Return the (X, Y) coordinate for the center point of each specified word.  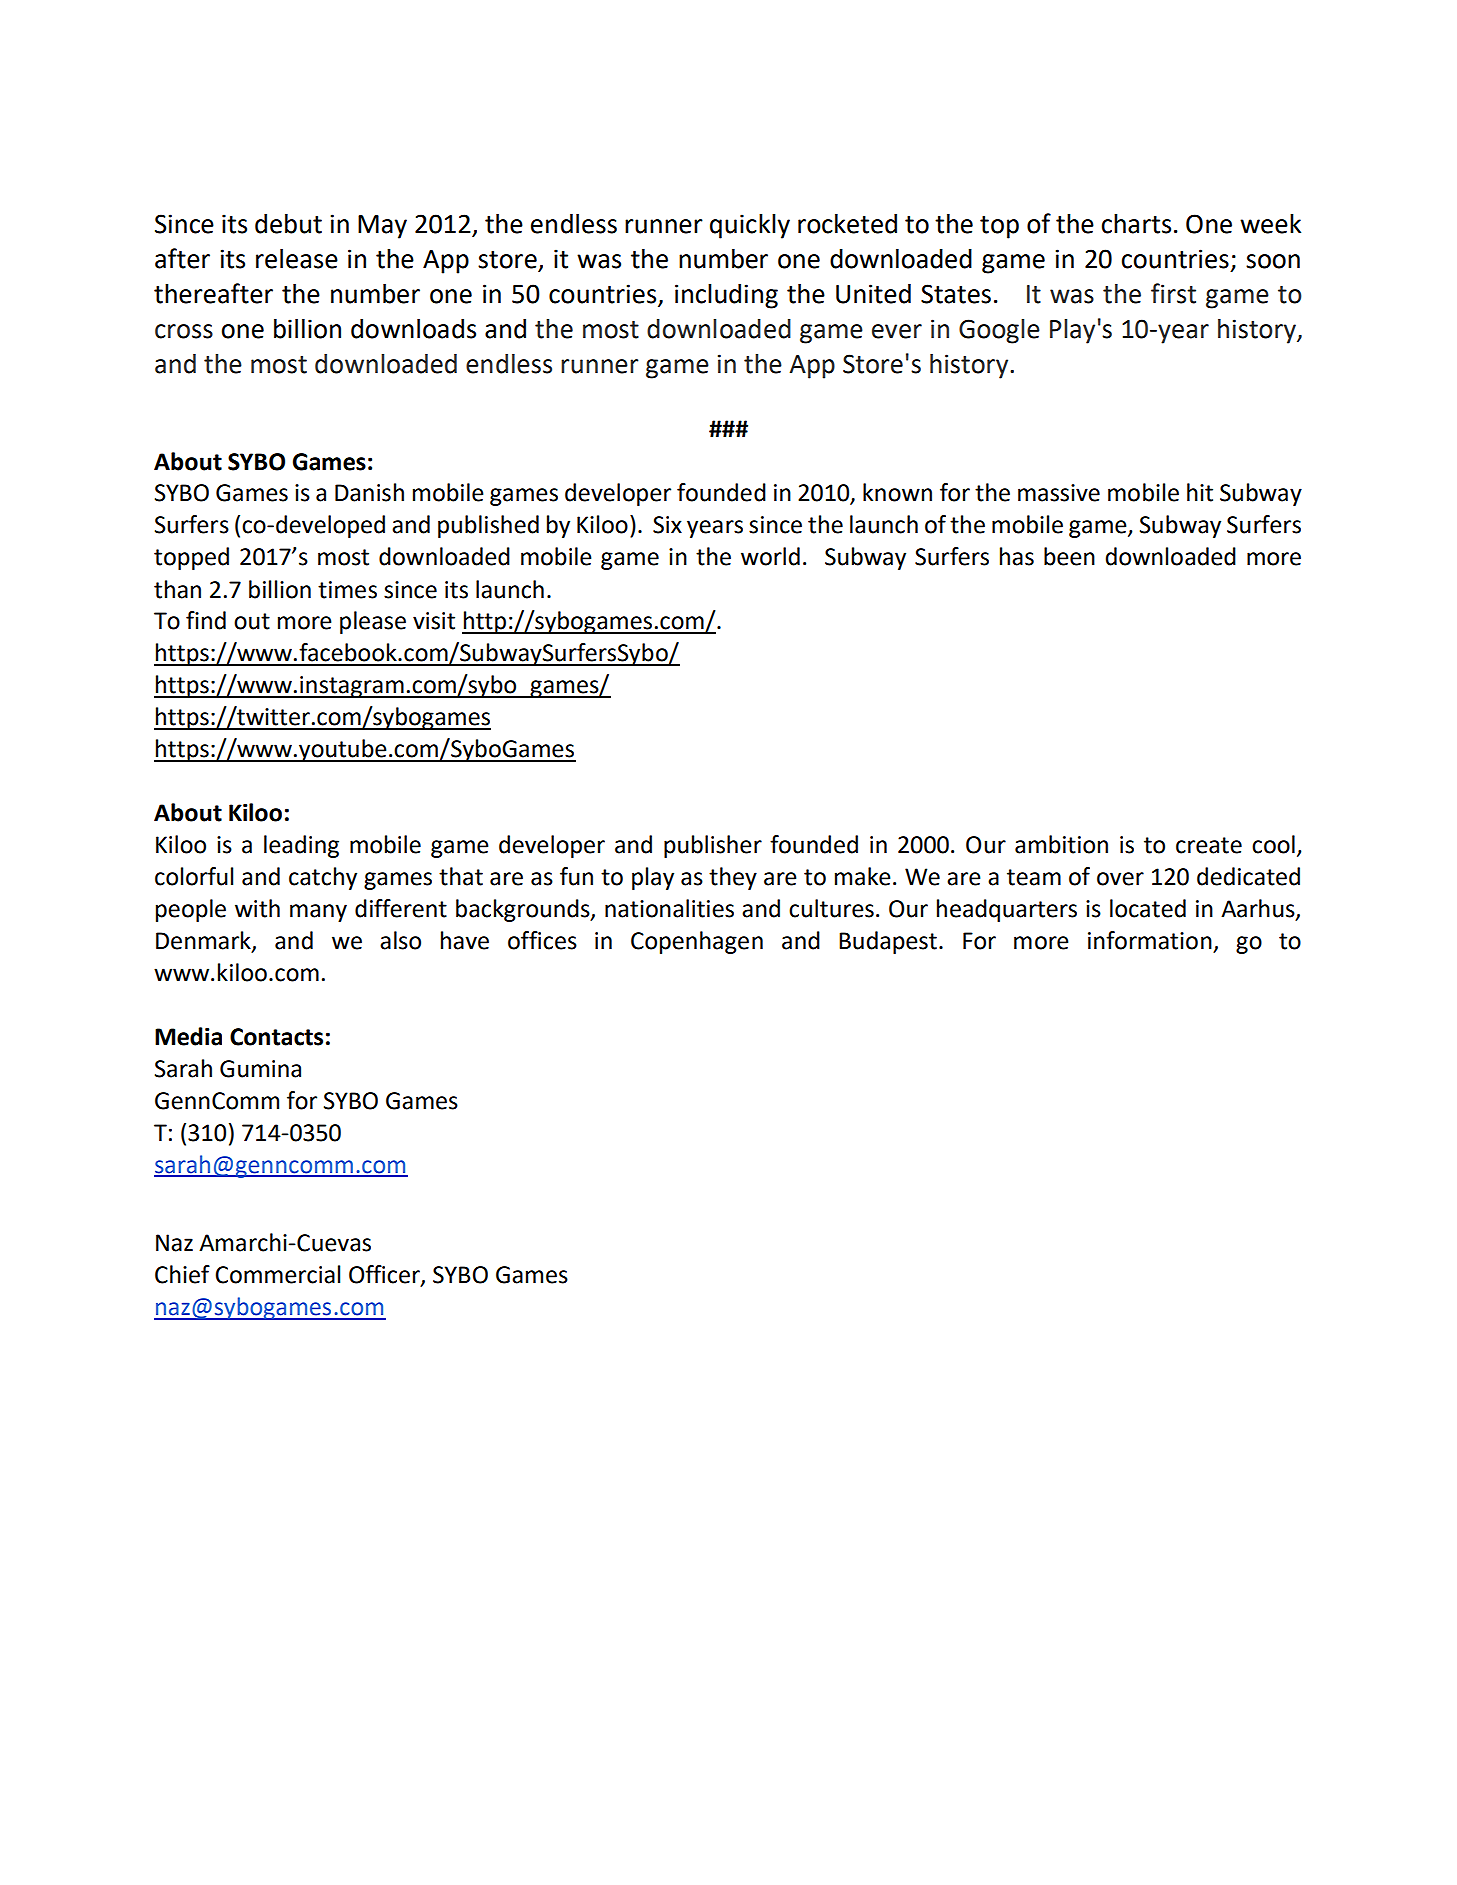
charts (1136, 224)
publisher (713, 846)
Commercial (277, 1274)
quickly (750, 226)
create (1209, 845)
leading (301, 846)
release (297, 258)
